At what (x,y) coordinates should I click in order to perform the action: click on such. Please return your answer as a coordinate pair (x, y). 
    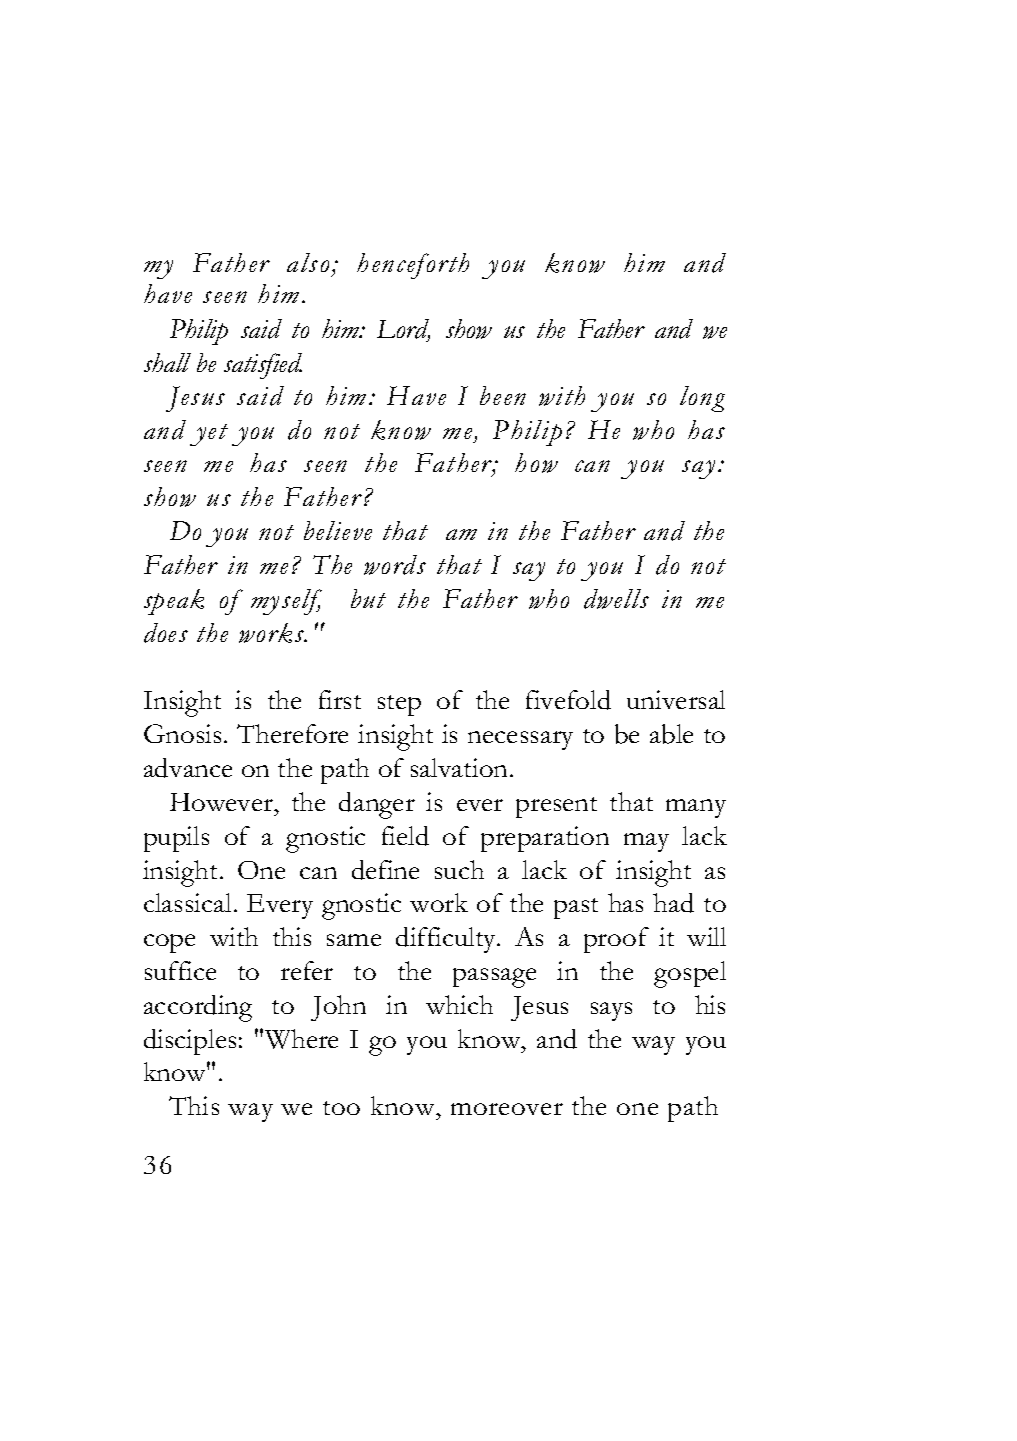
    Looking at the image, I should click on (459, 869).
